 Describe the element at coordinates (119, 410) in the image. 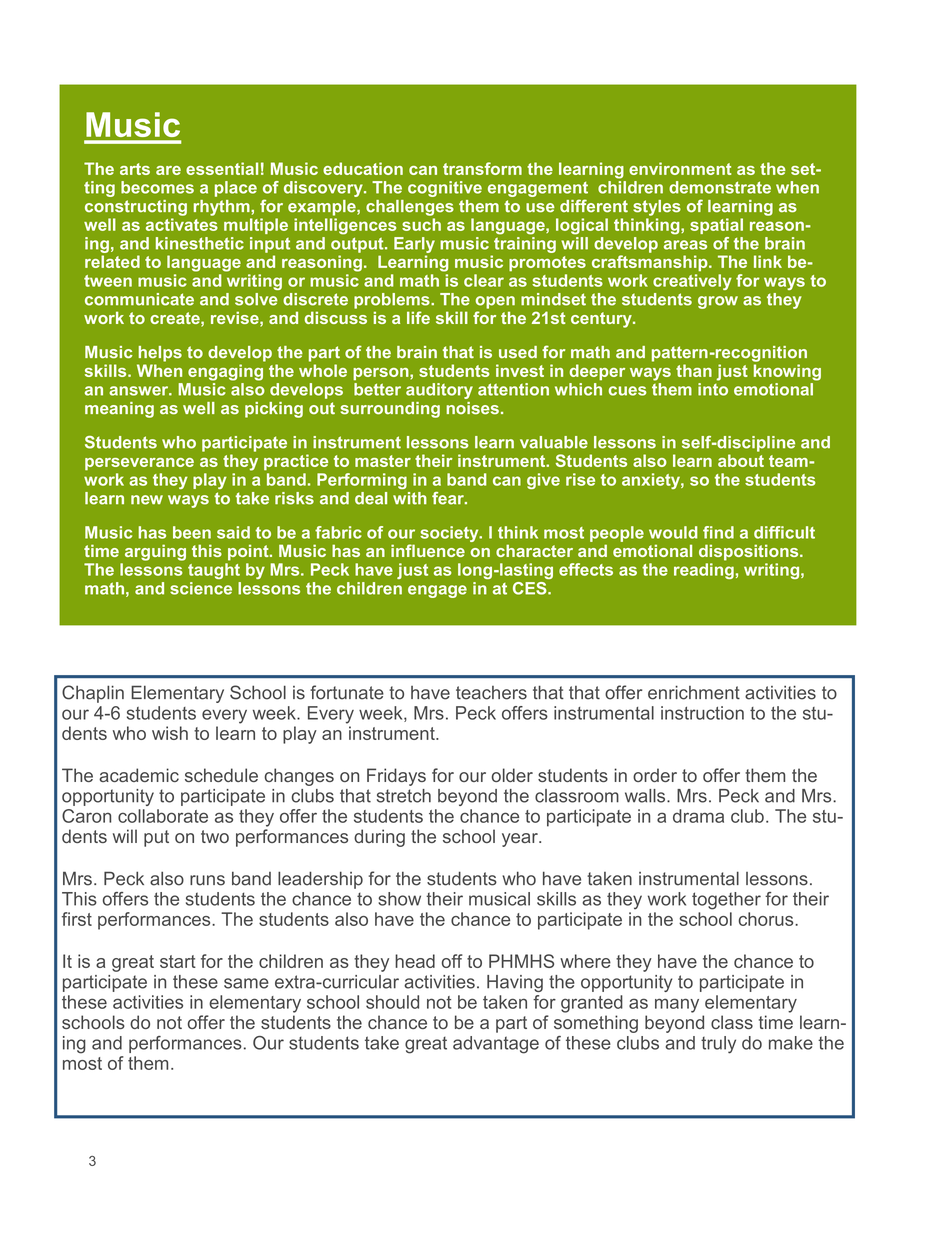

I see `meaning` at that location.
